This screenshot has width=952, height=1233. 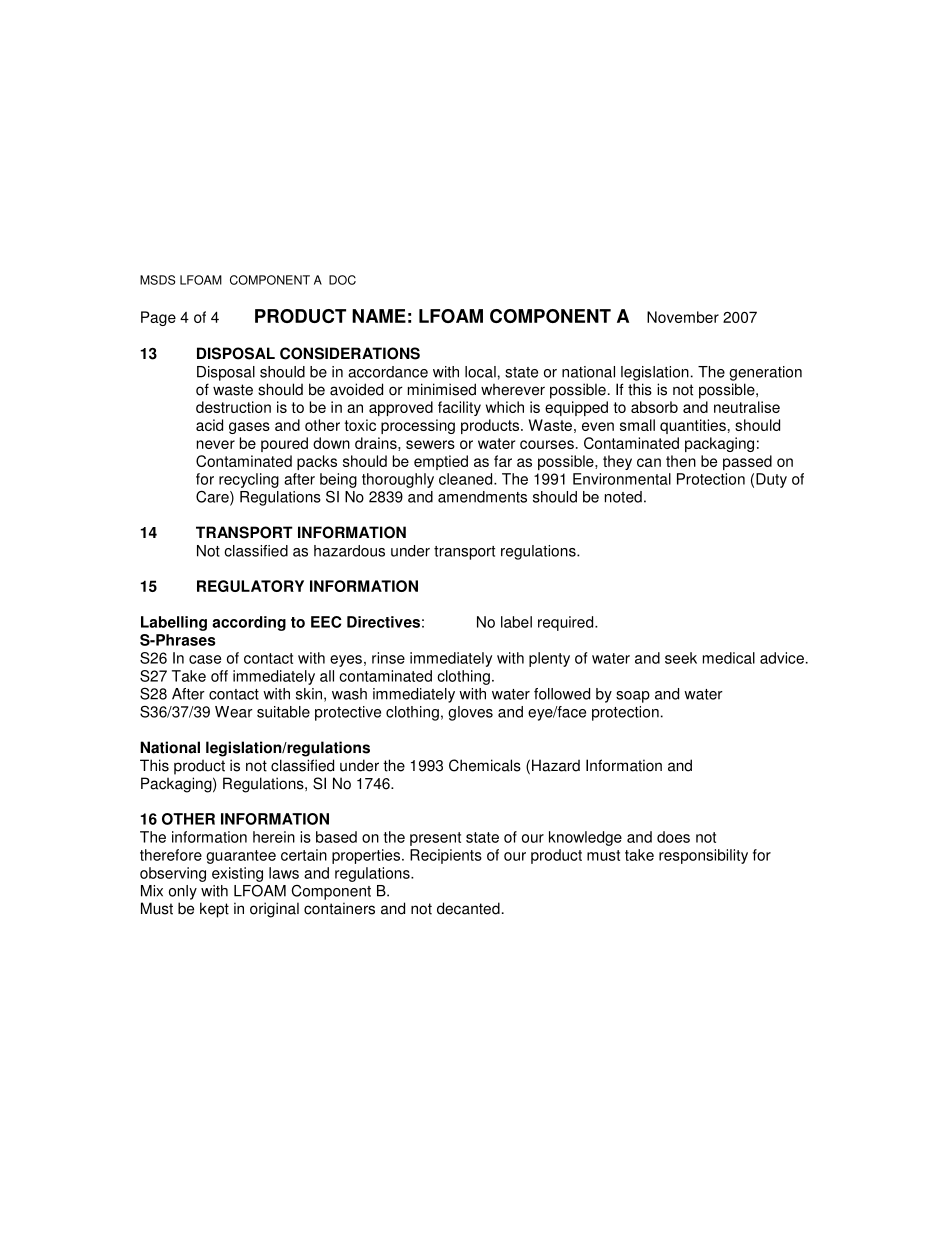 I want to click on decanted, so click(x=468, y=908).
